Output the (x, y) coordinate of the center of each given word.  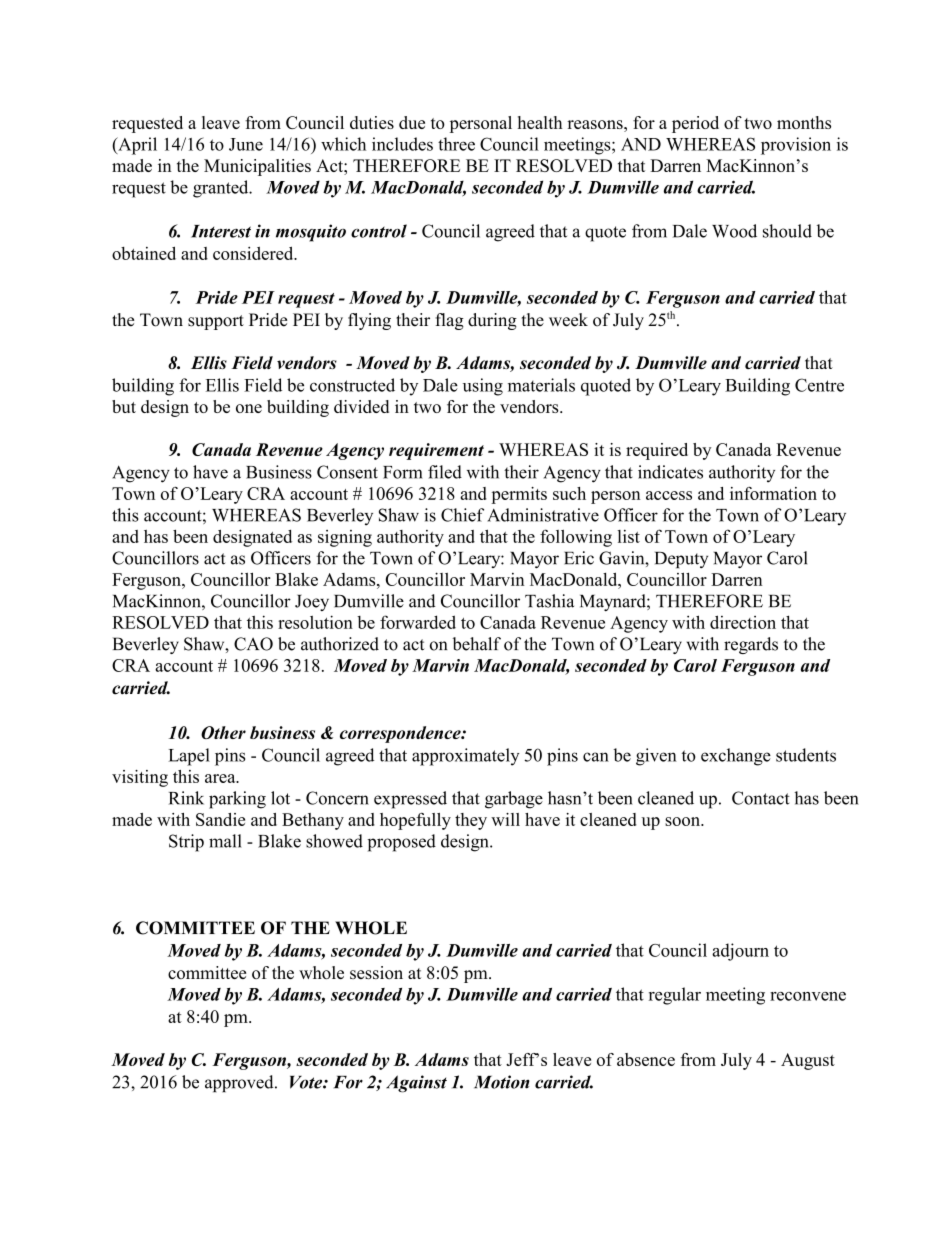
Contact (761, 798)
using (483, 387)
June (246, 144)
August (808, 1061)
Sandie (220, 819)
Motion (502, 1082)
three (456, 144)
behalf (477, 644)
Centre (819, 385)
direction (743, 622)
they (471, 821)
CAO (253, 644)
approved (240, 1083)
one (249, 408)
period (695, 124)
